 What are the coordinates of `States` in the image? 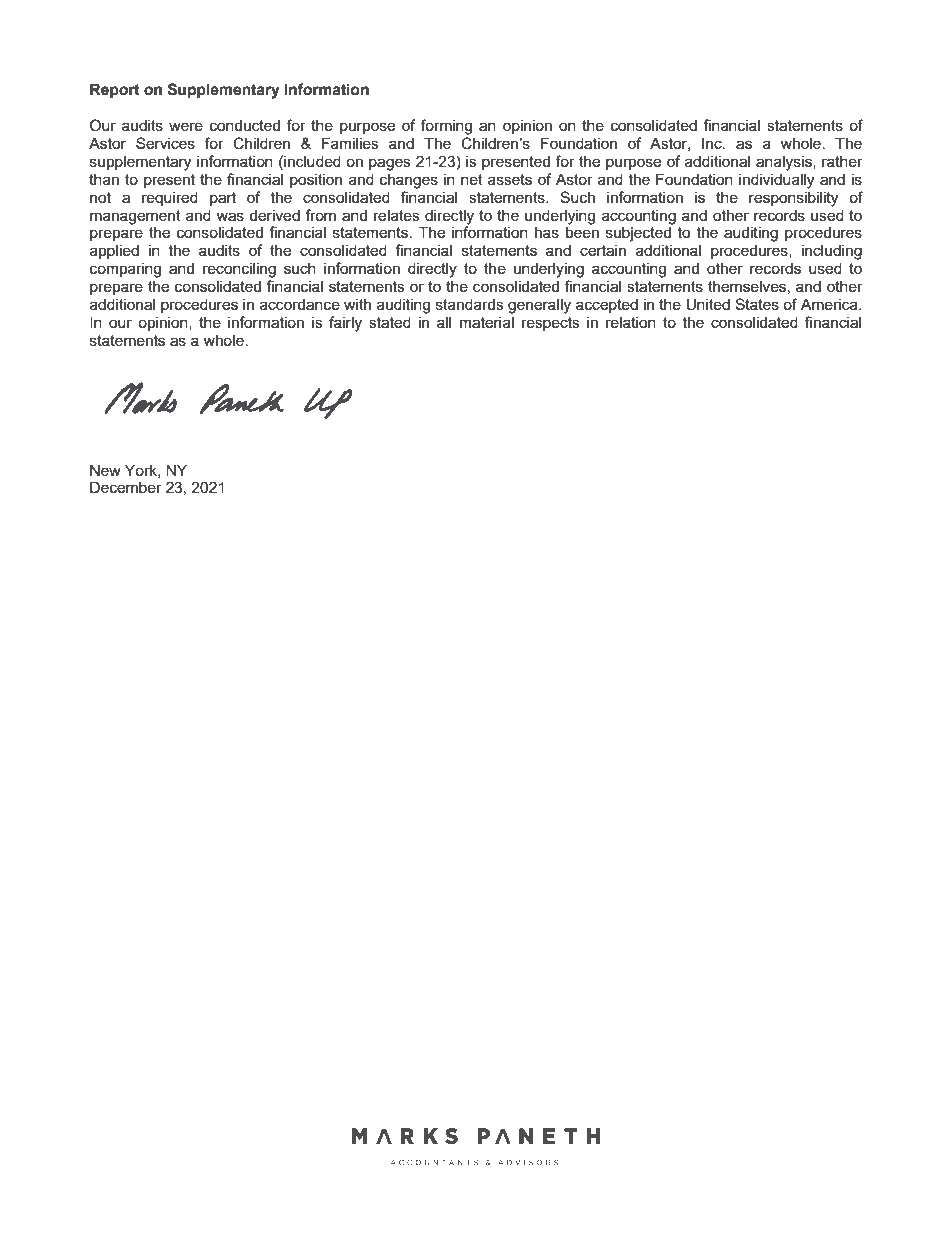 It's located at (757, 304).
